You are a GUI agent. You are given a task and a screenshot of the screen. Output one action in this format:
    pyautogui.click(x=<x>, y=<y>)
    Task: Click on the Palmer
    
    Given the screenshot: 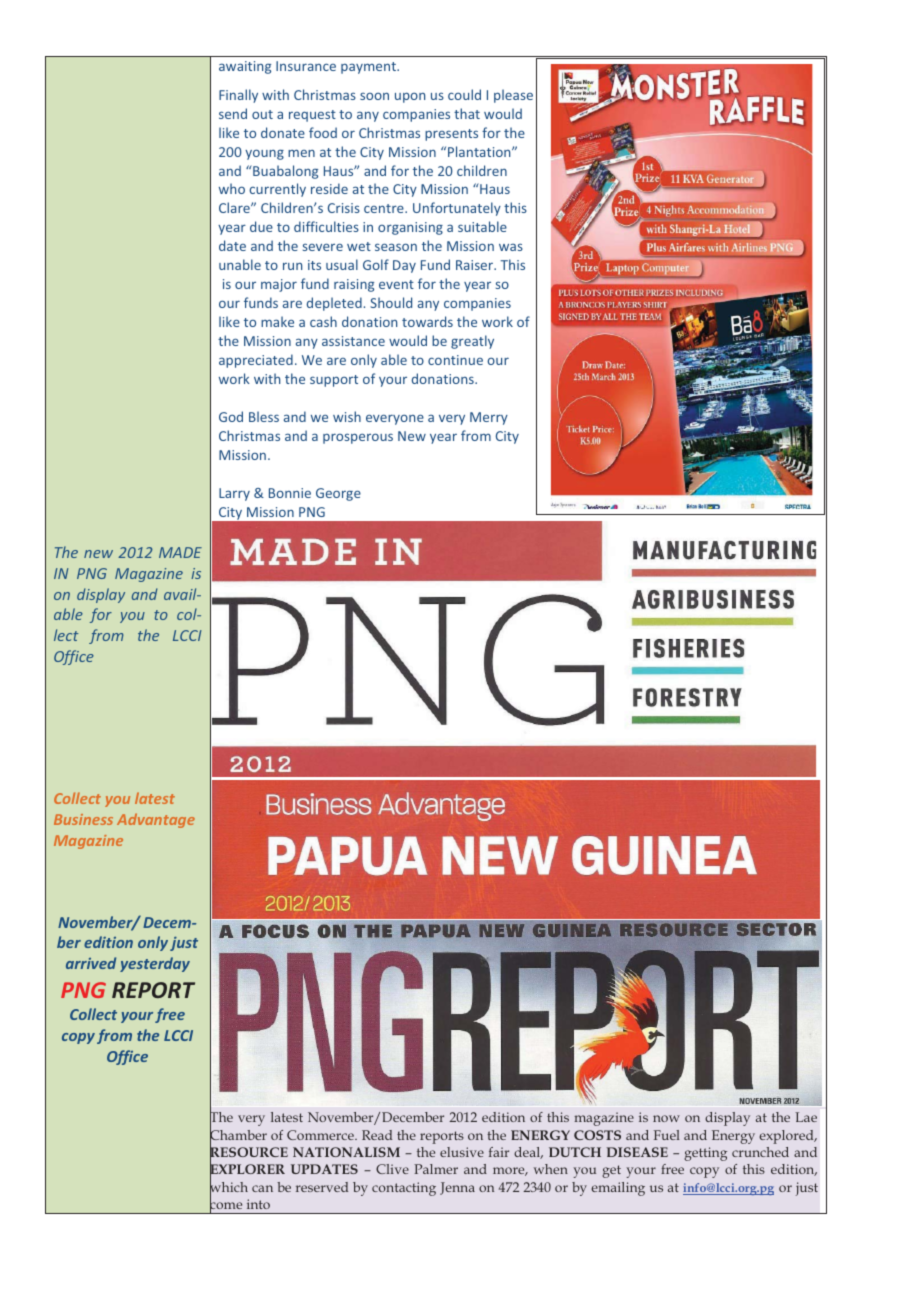 What is the action you would take?
    pyautogui.click(x=436, y=1169)
